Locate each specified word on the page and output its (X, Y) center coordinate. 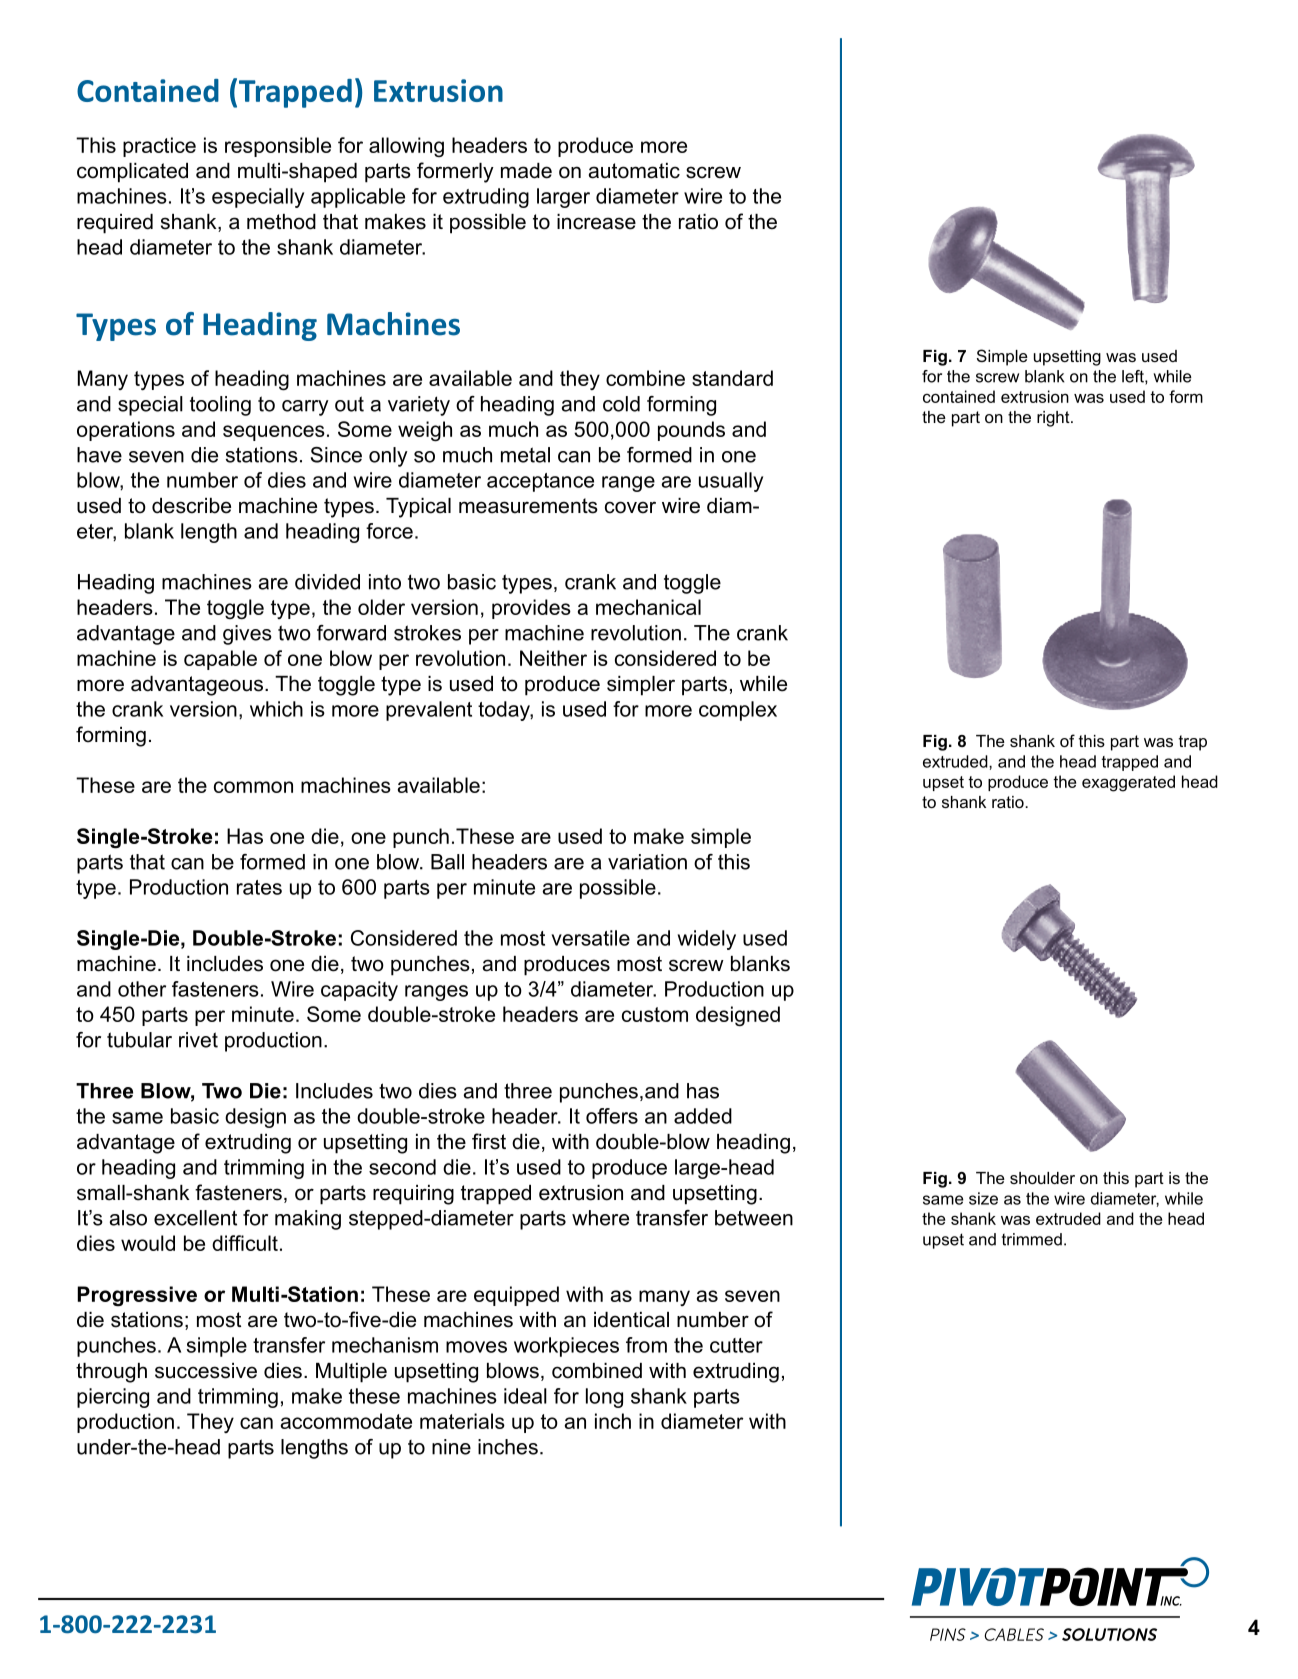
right (1054, 419)
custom (655, 1014)
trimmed (1032, 1239)
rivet (198, 1040)
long (604, 1398)
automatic (634, 171)
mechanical (648, 607)
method (281, 222)
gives (247, 635)
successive (206, 1371)
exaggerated (1128, 783)
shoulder (1042, 1178)
